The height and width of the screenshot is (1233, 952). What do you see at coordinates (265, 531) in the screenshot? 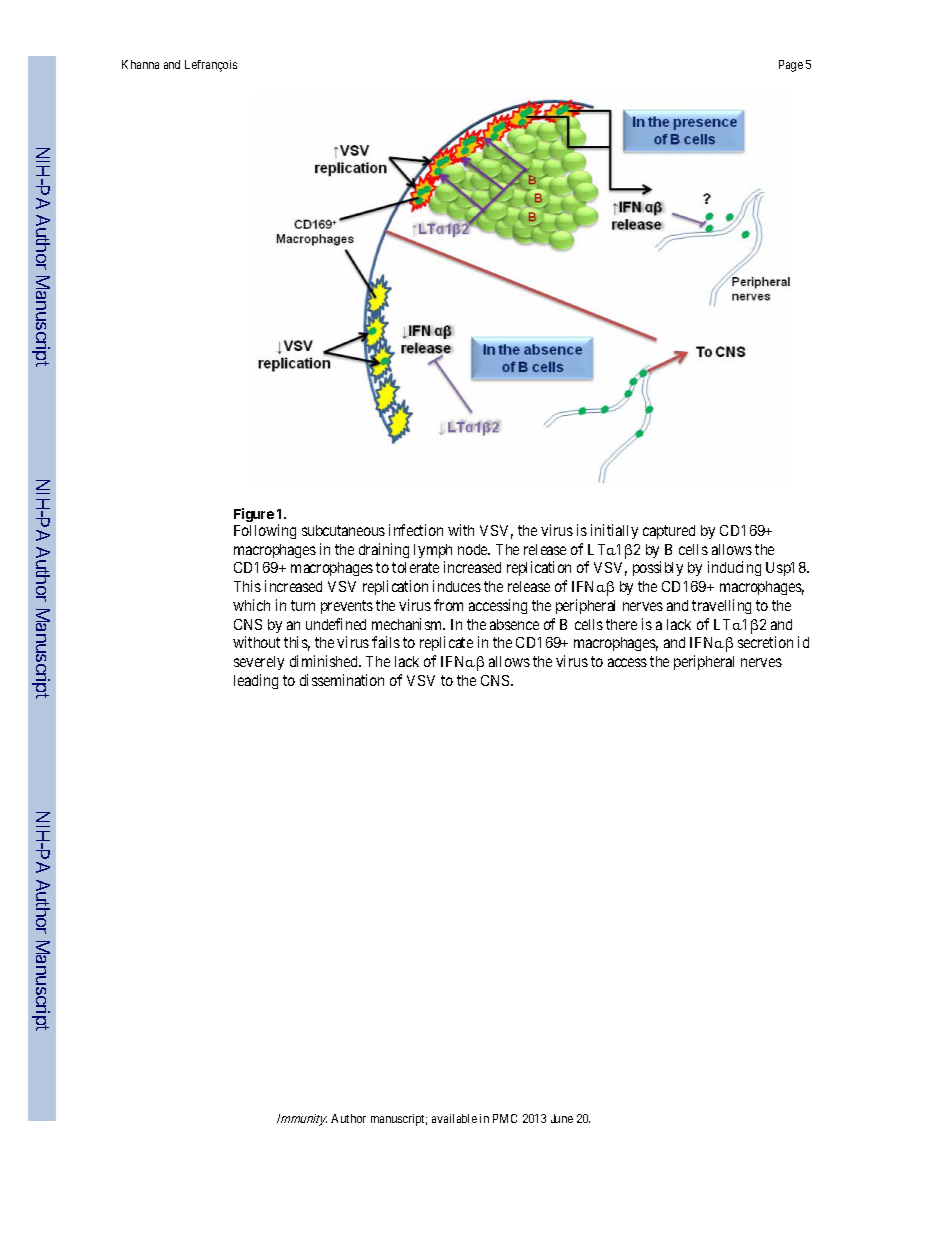
I see `Following` at bounding box center [265, 531].
